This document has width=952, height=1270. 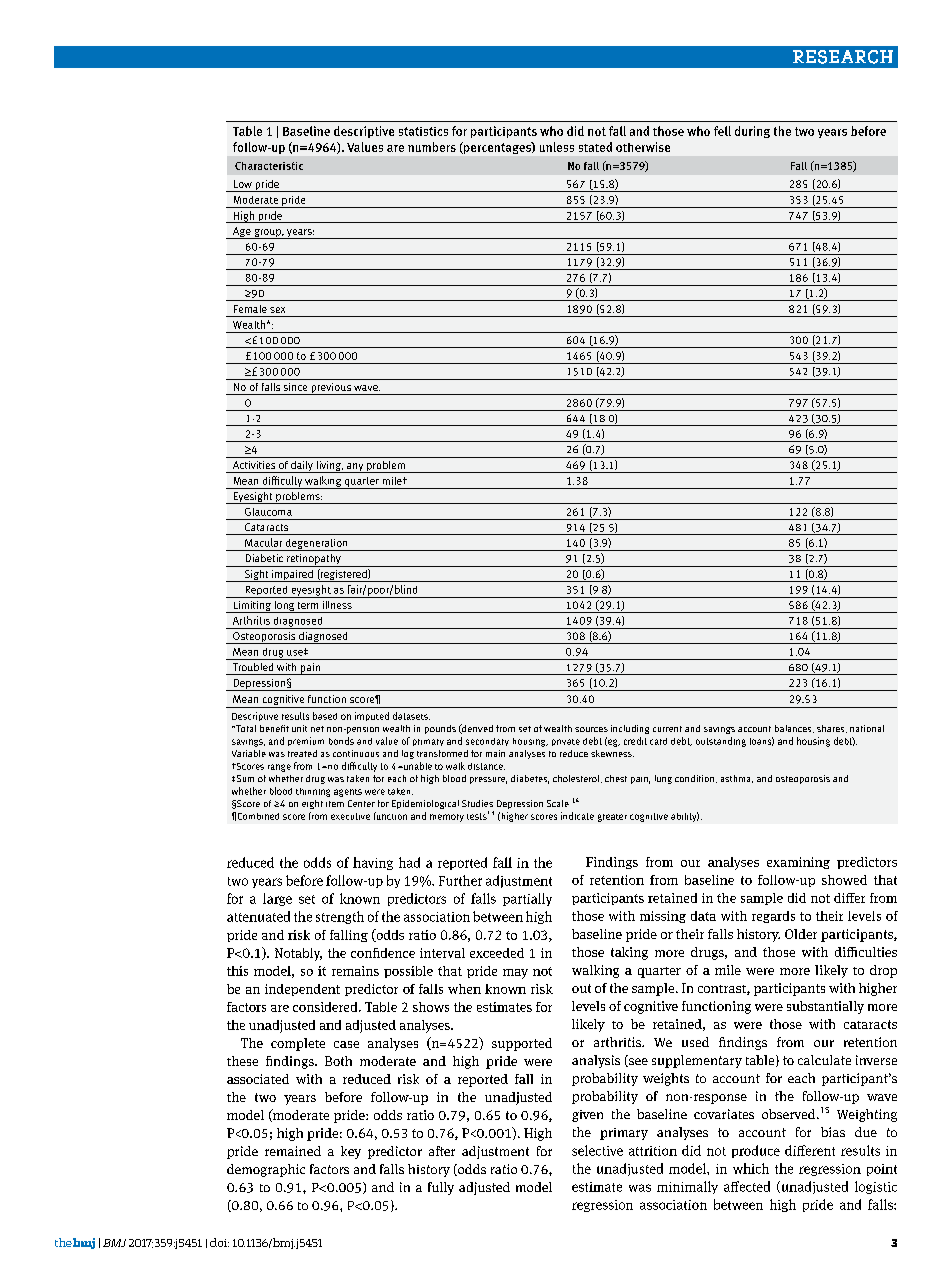 I want to click on partially, so click(x=527, y=899).
